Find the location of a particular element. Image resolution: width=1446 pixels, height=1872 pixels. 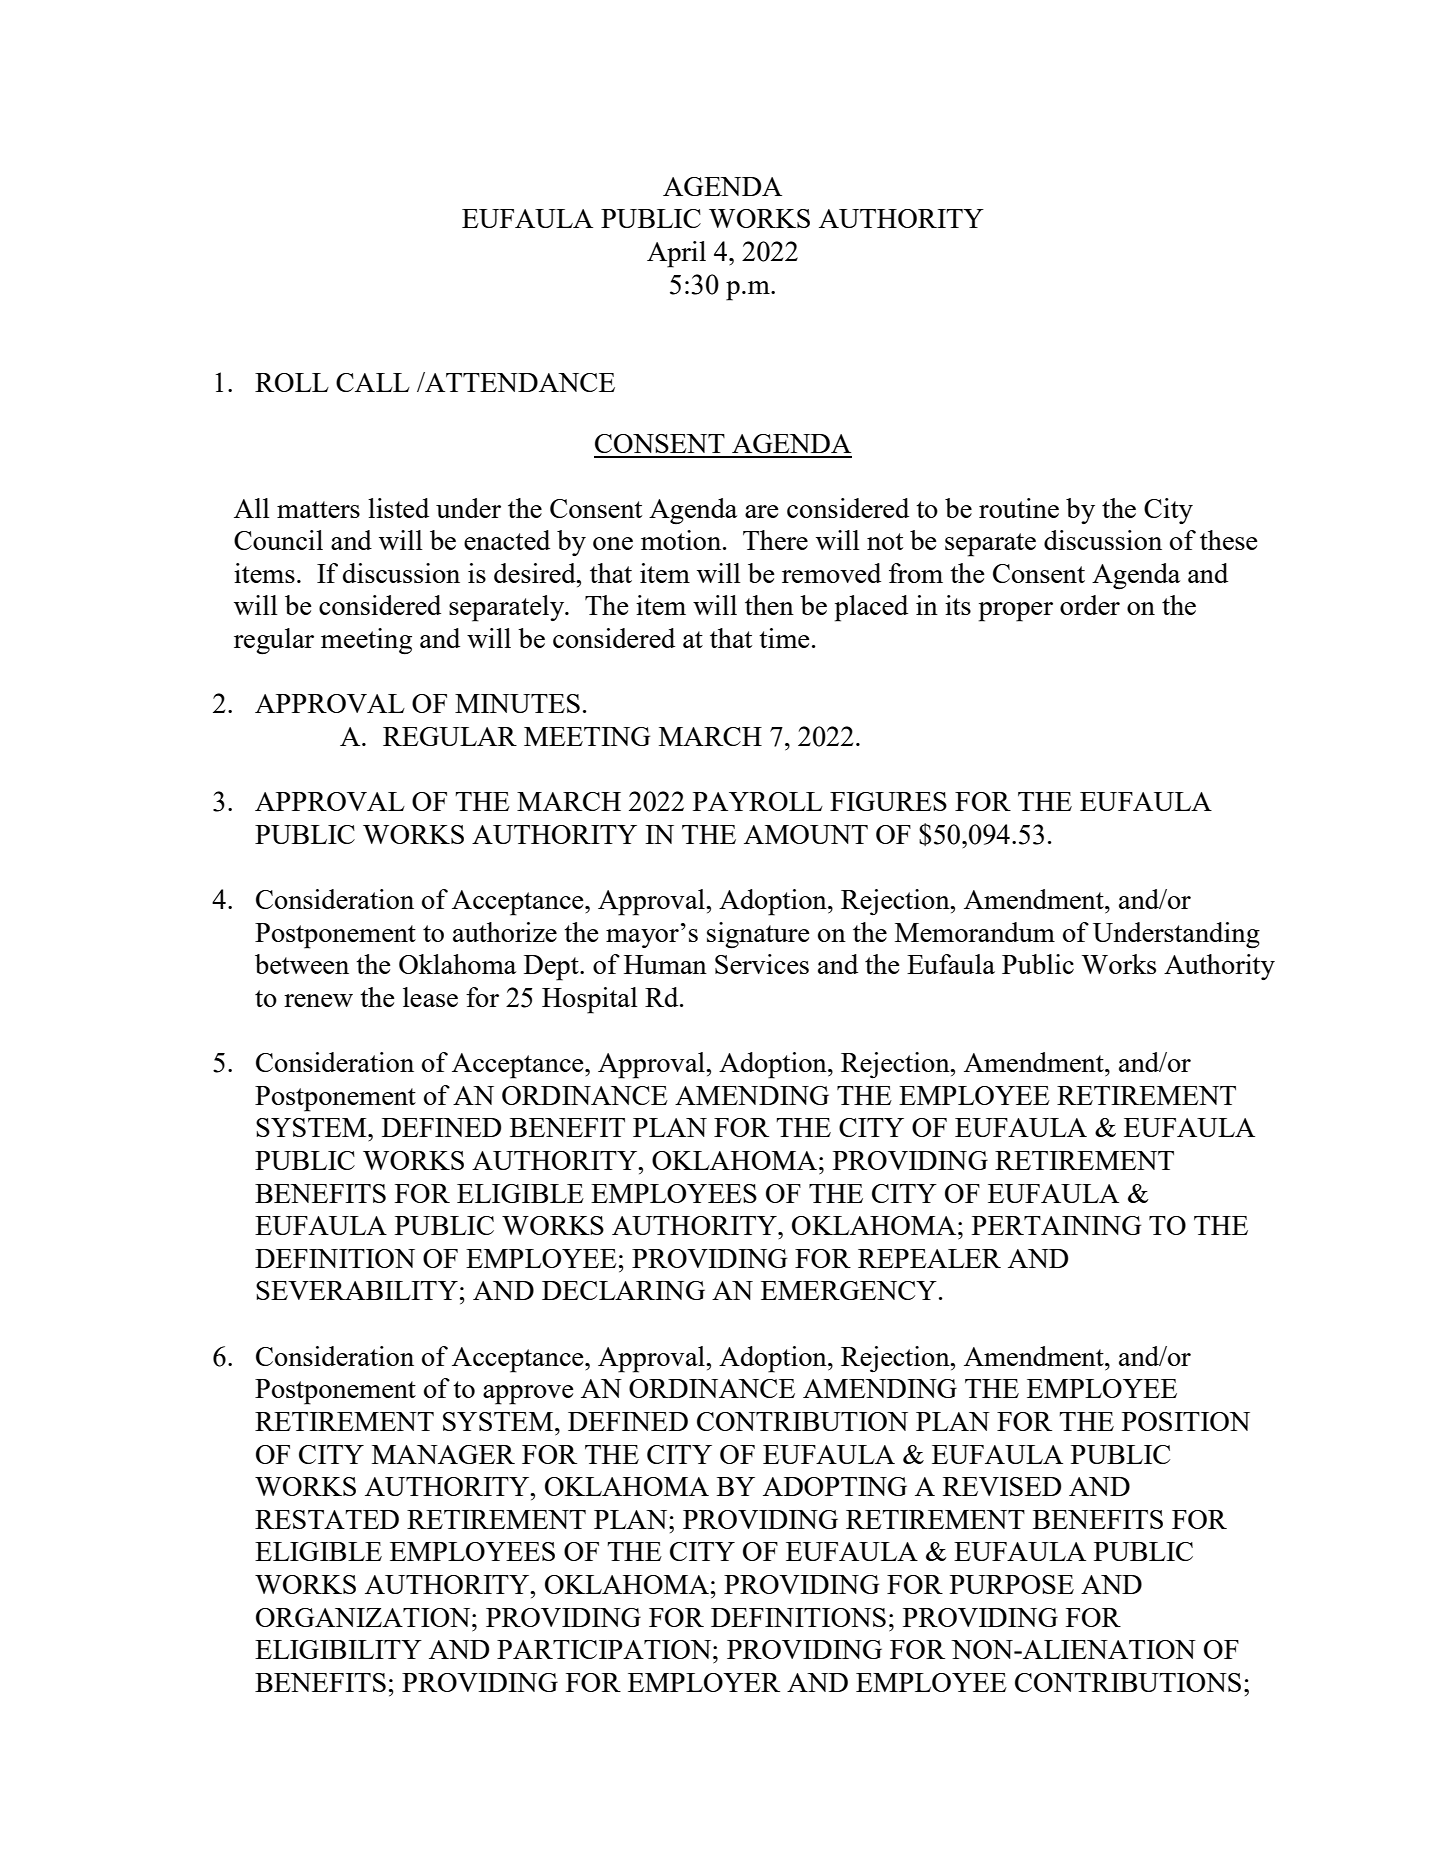

CALL is located at coordinates (373, 382).
